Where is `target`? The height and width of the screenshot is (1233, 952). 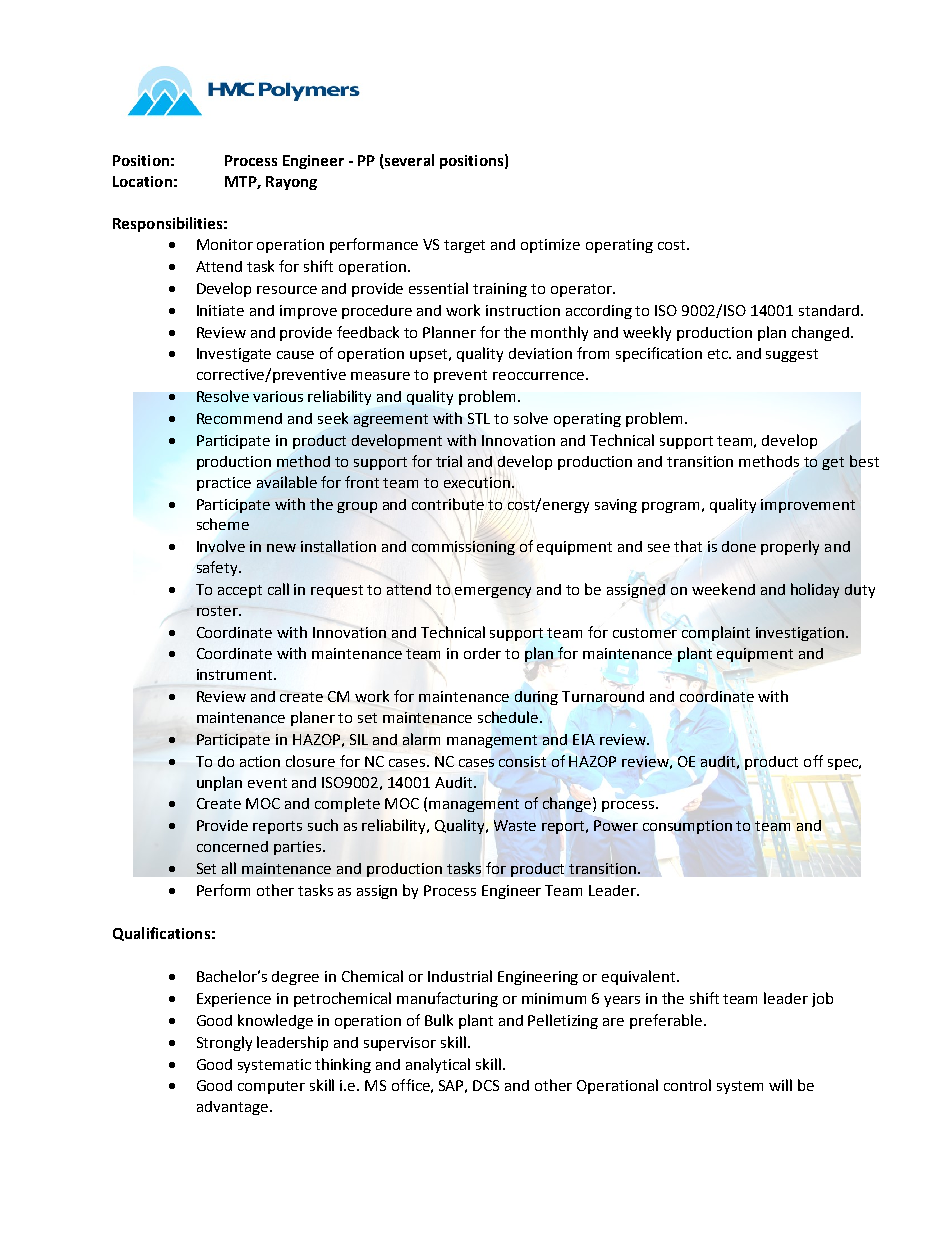 target is located at coordinates (464, 246).
